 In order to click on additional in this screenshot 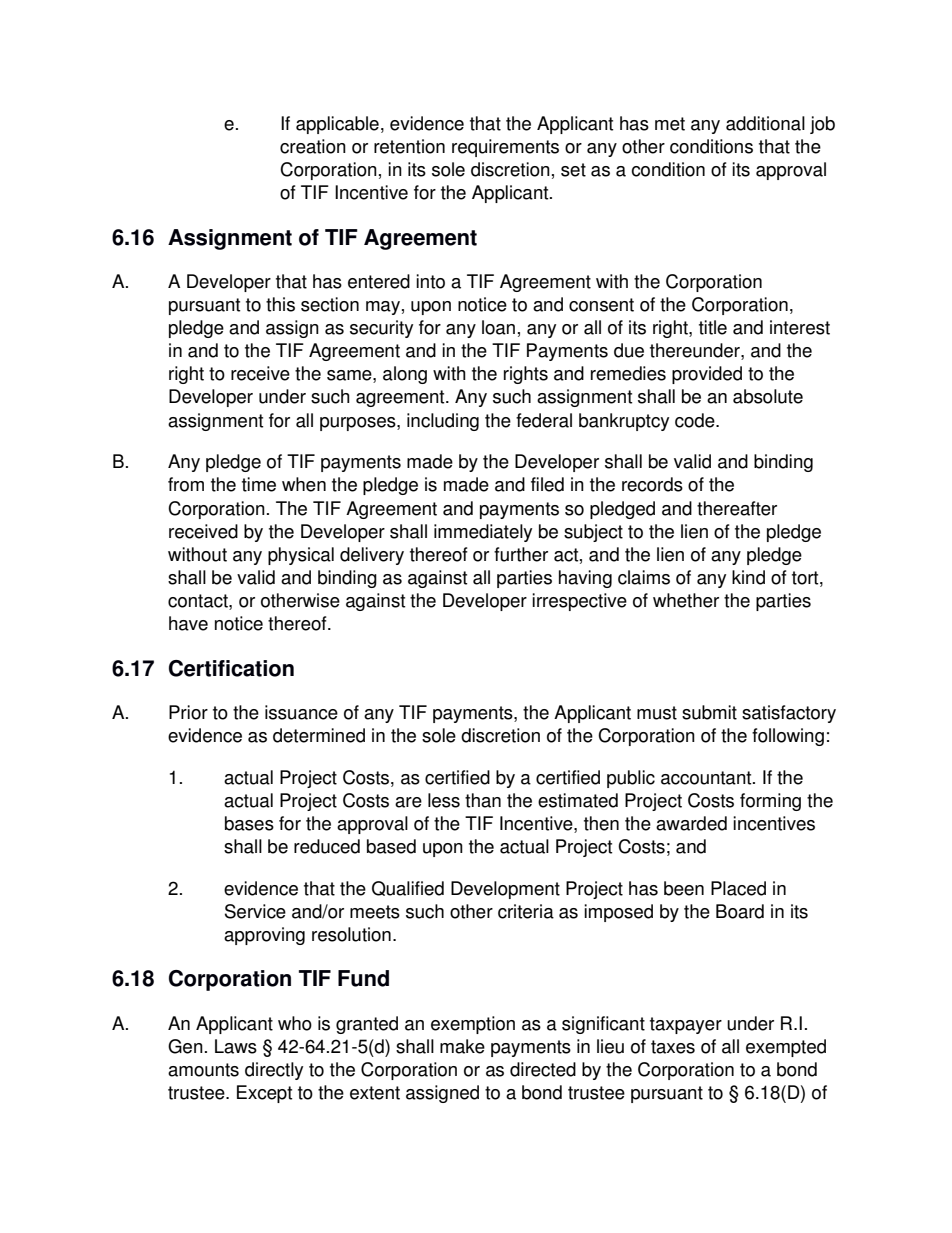, I will do `click(765, 123)`.
